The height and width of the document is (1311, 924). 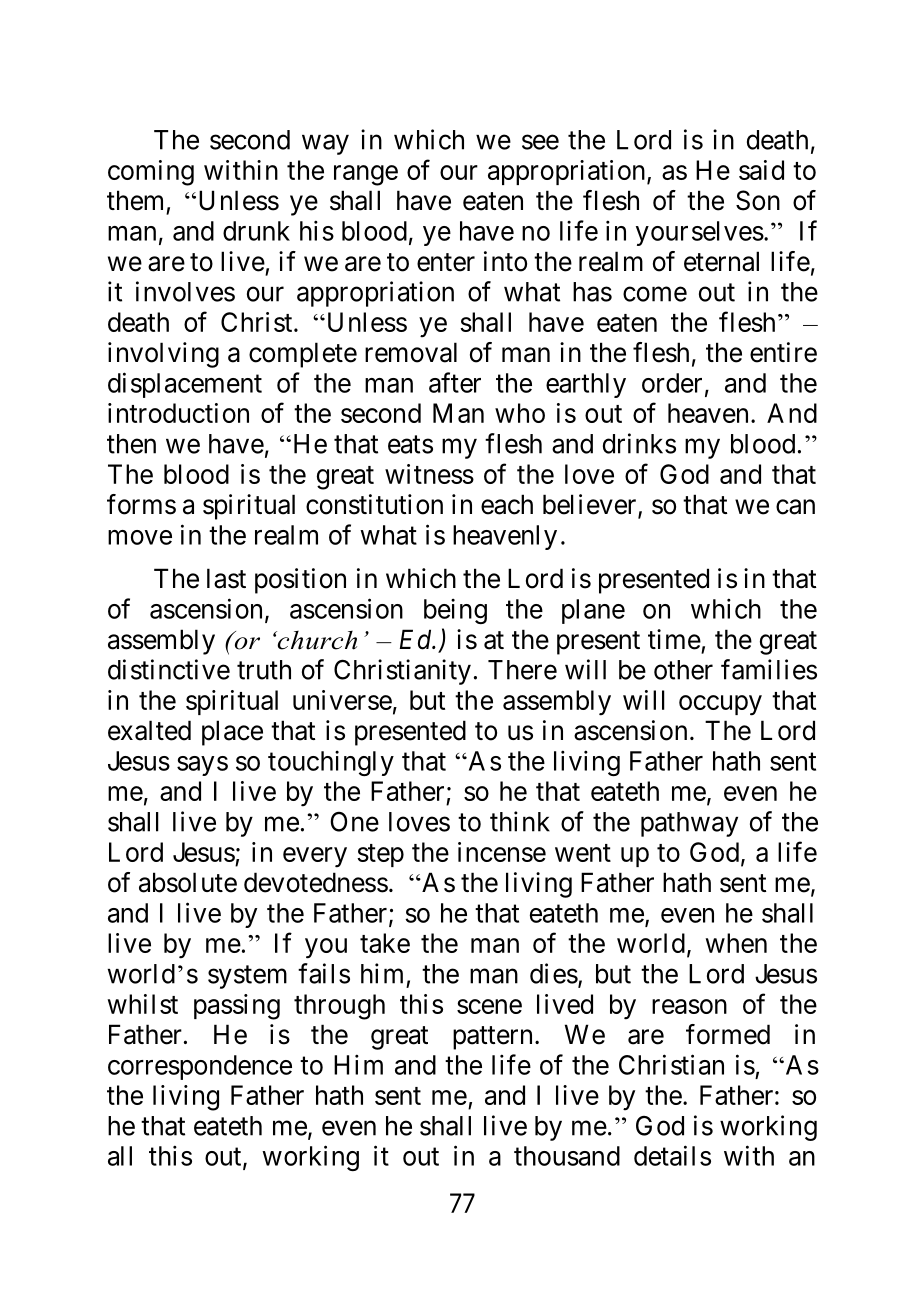 I want to click on other, so click(x=683, y=670).
